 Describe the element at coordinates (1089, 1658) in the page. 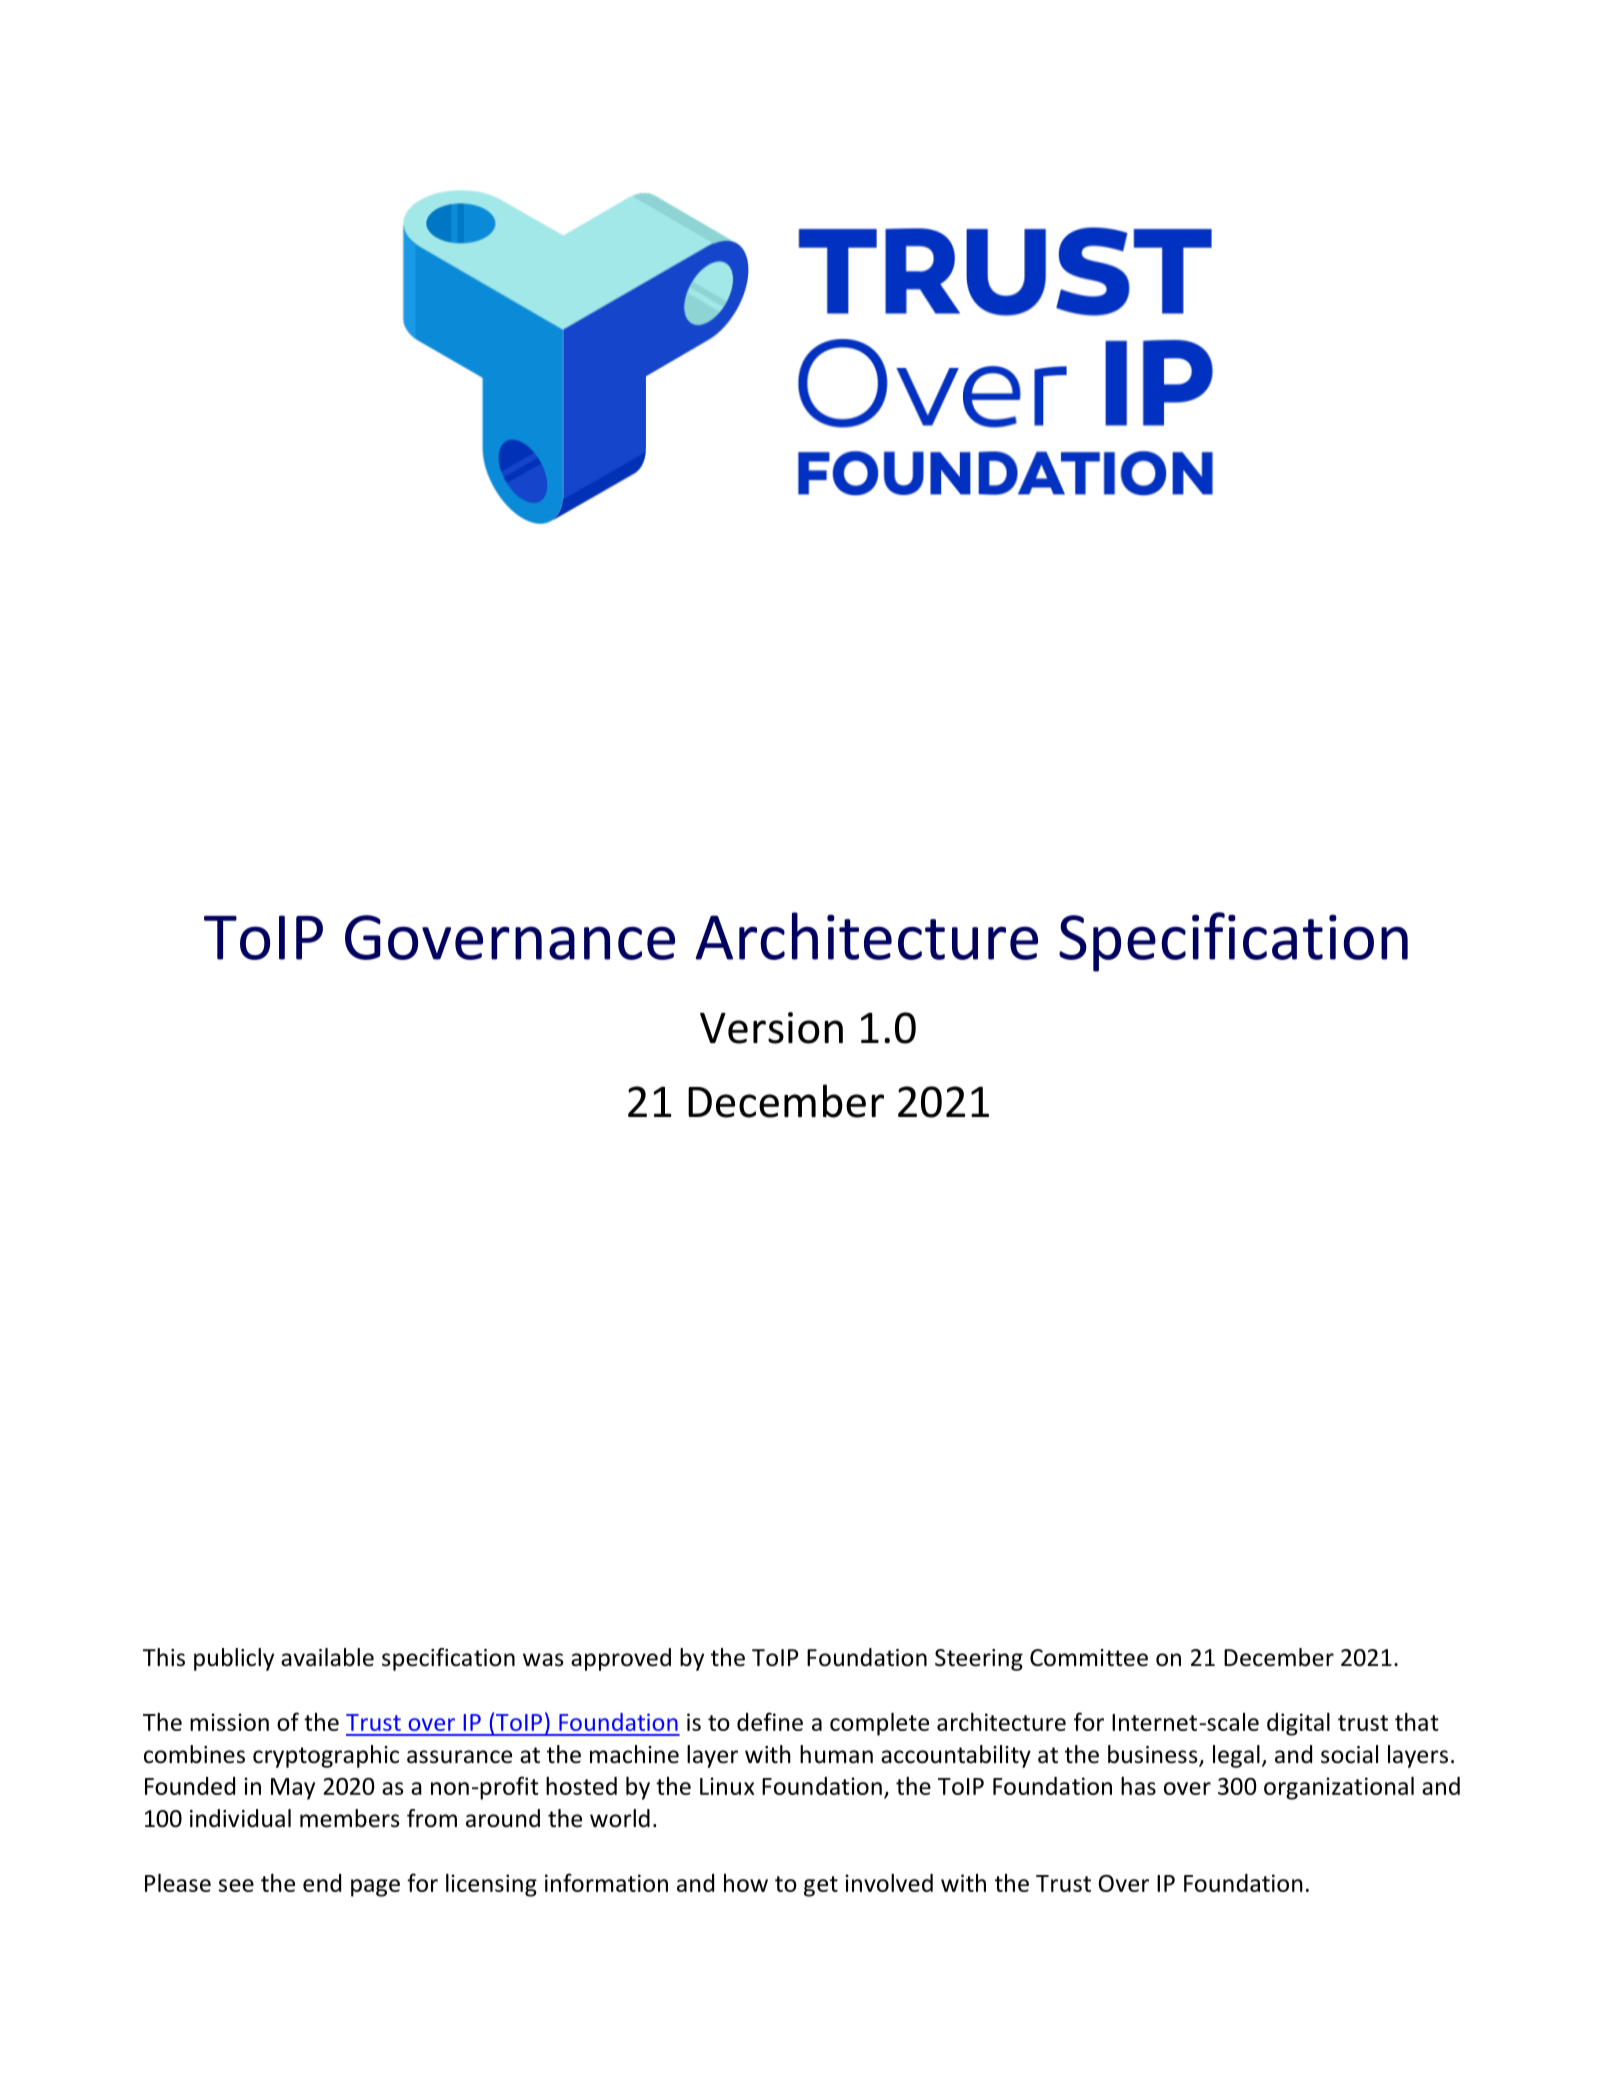

I see `Committee` at that location.
